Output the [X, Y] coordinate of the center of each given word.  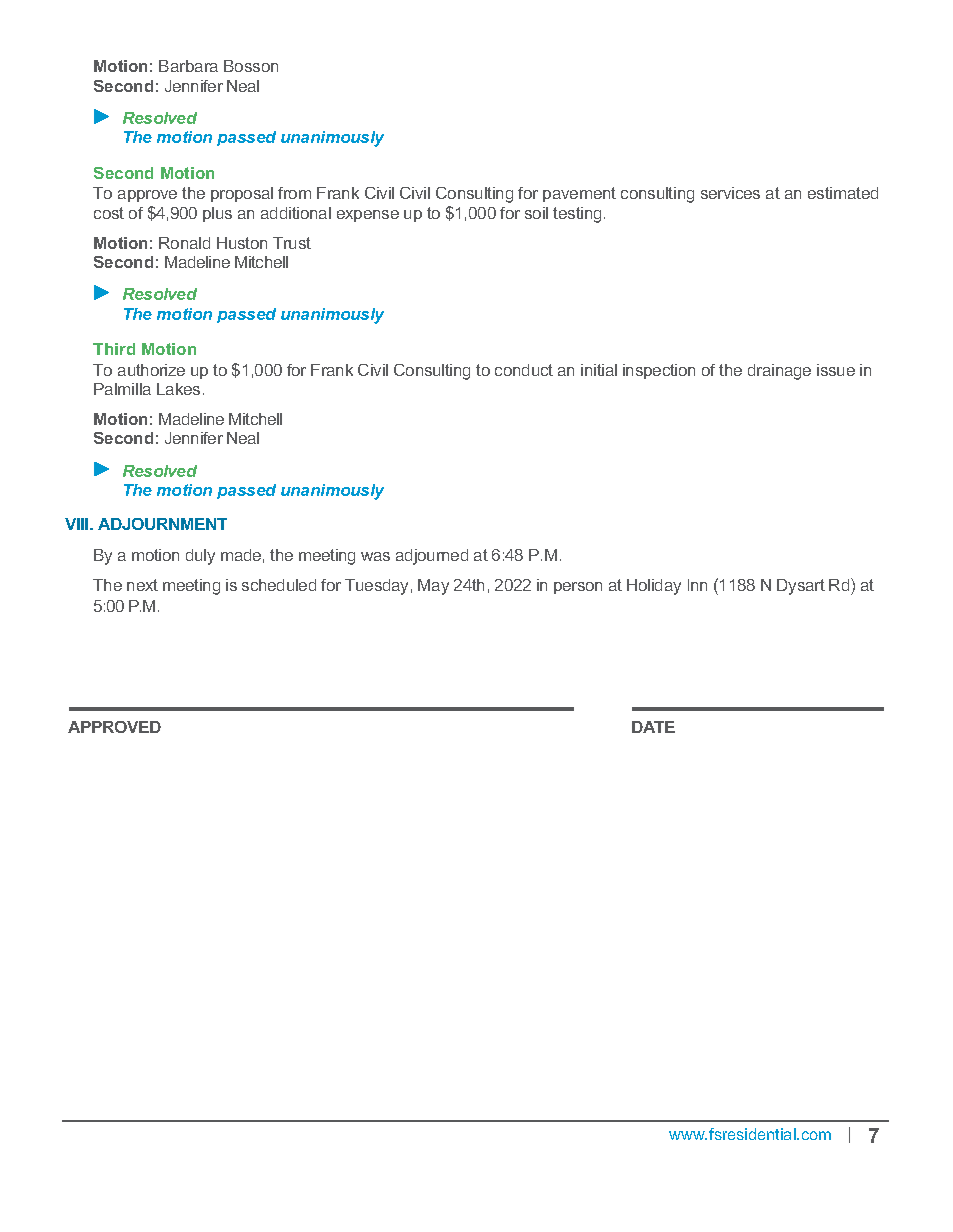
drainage [779, 372]
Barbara [188, 66]
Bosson [251, 66]
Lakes [178, 389]
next [142, 585]
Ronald [184, 243]
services [730, 193]
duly [200, 557]
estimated [843, 193]
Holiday [654, 587]
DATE [653, 727]
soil [536, 213]
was [375, 556]
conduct [524, 370]
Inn [697, 585]
